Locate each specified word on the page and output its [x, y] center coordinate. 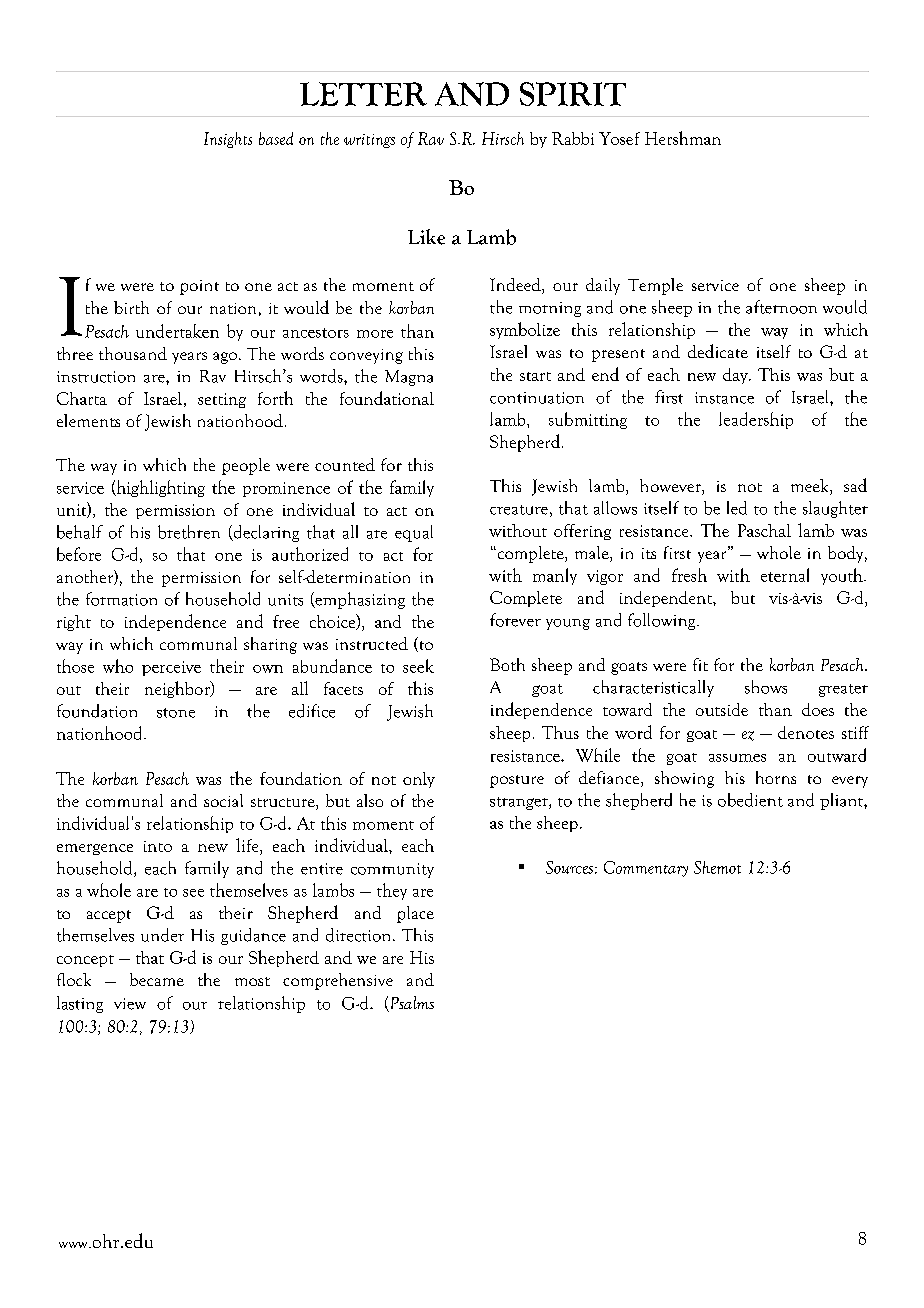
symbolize [525, 330]
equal [414, 533]
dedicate [718, 351]
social [223, 800]
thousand [133, 353]
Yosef [619, 138]
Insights [228, 140]
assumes [737, 758]
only [419, 780]
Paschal [764, 530]
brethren [189, 532]
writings [369, 141]
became [157, 979]
